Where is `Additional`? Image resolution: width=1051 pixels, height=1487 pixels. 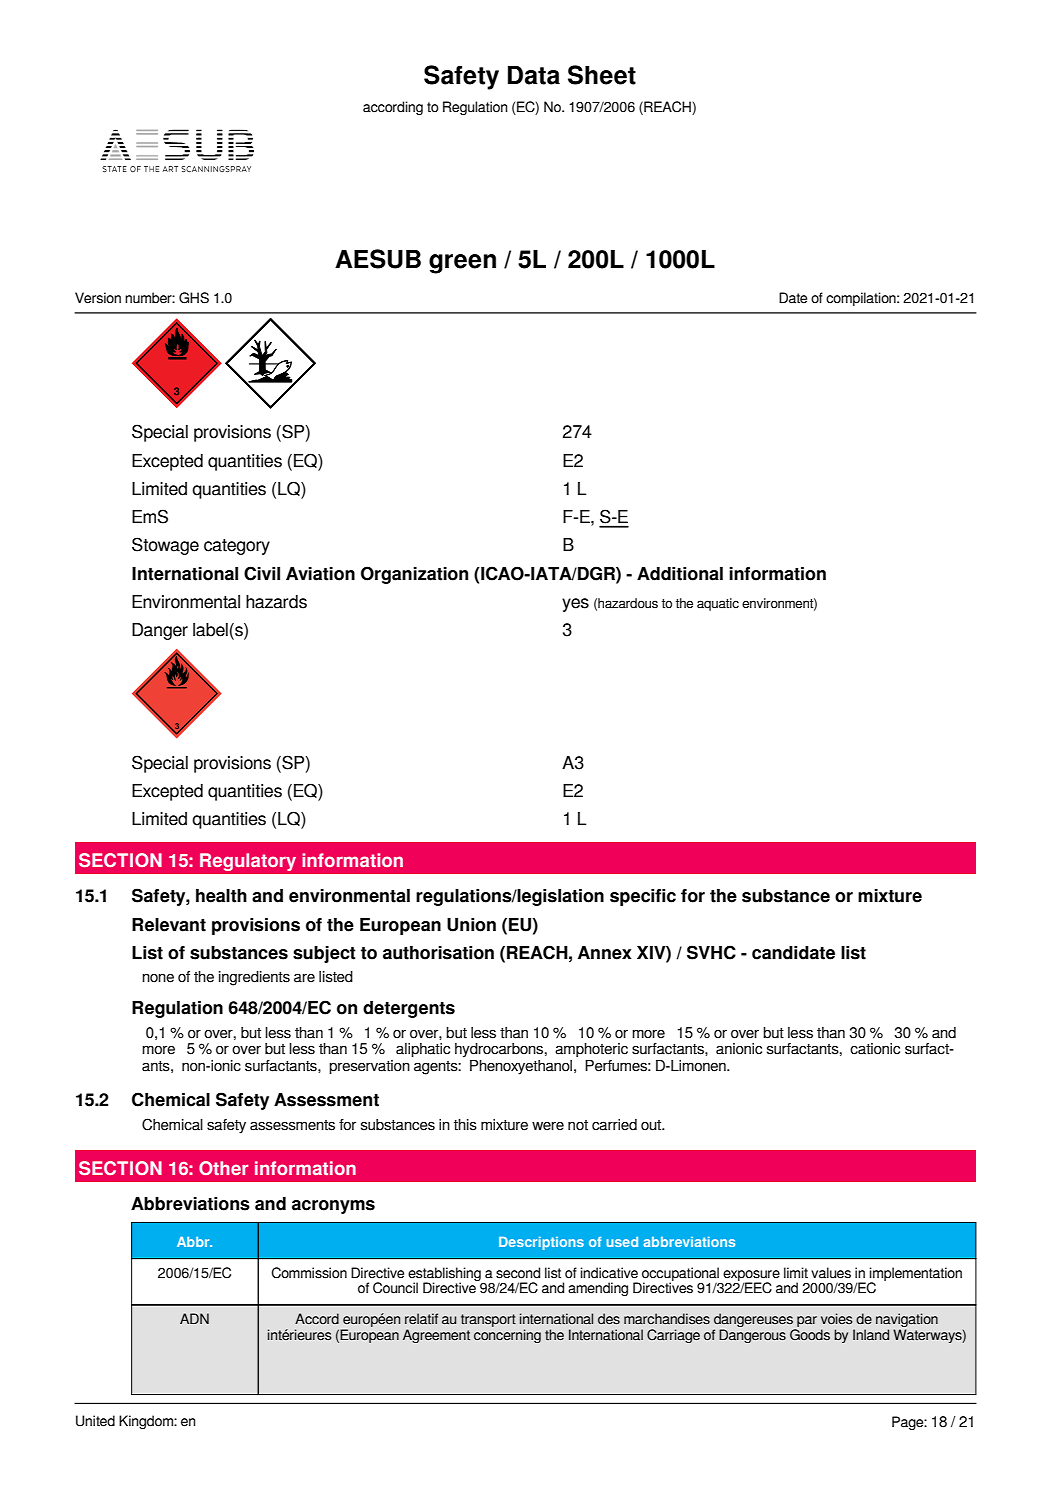 Additional is located at coordinates (680, 574).
